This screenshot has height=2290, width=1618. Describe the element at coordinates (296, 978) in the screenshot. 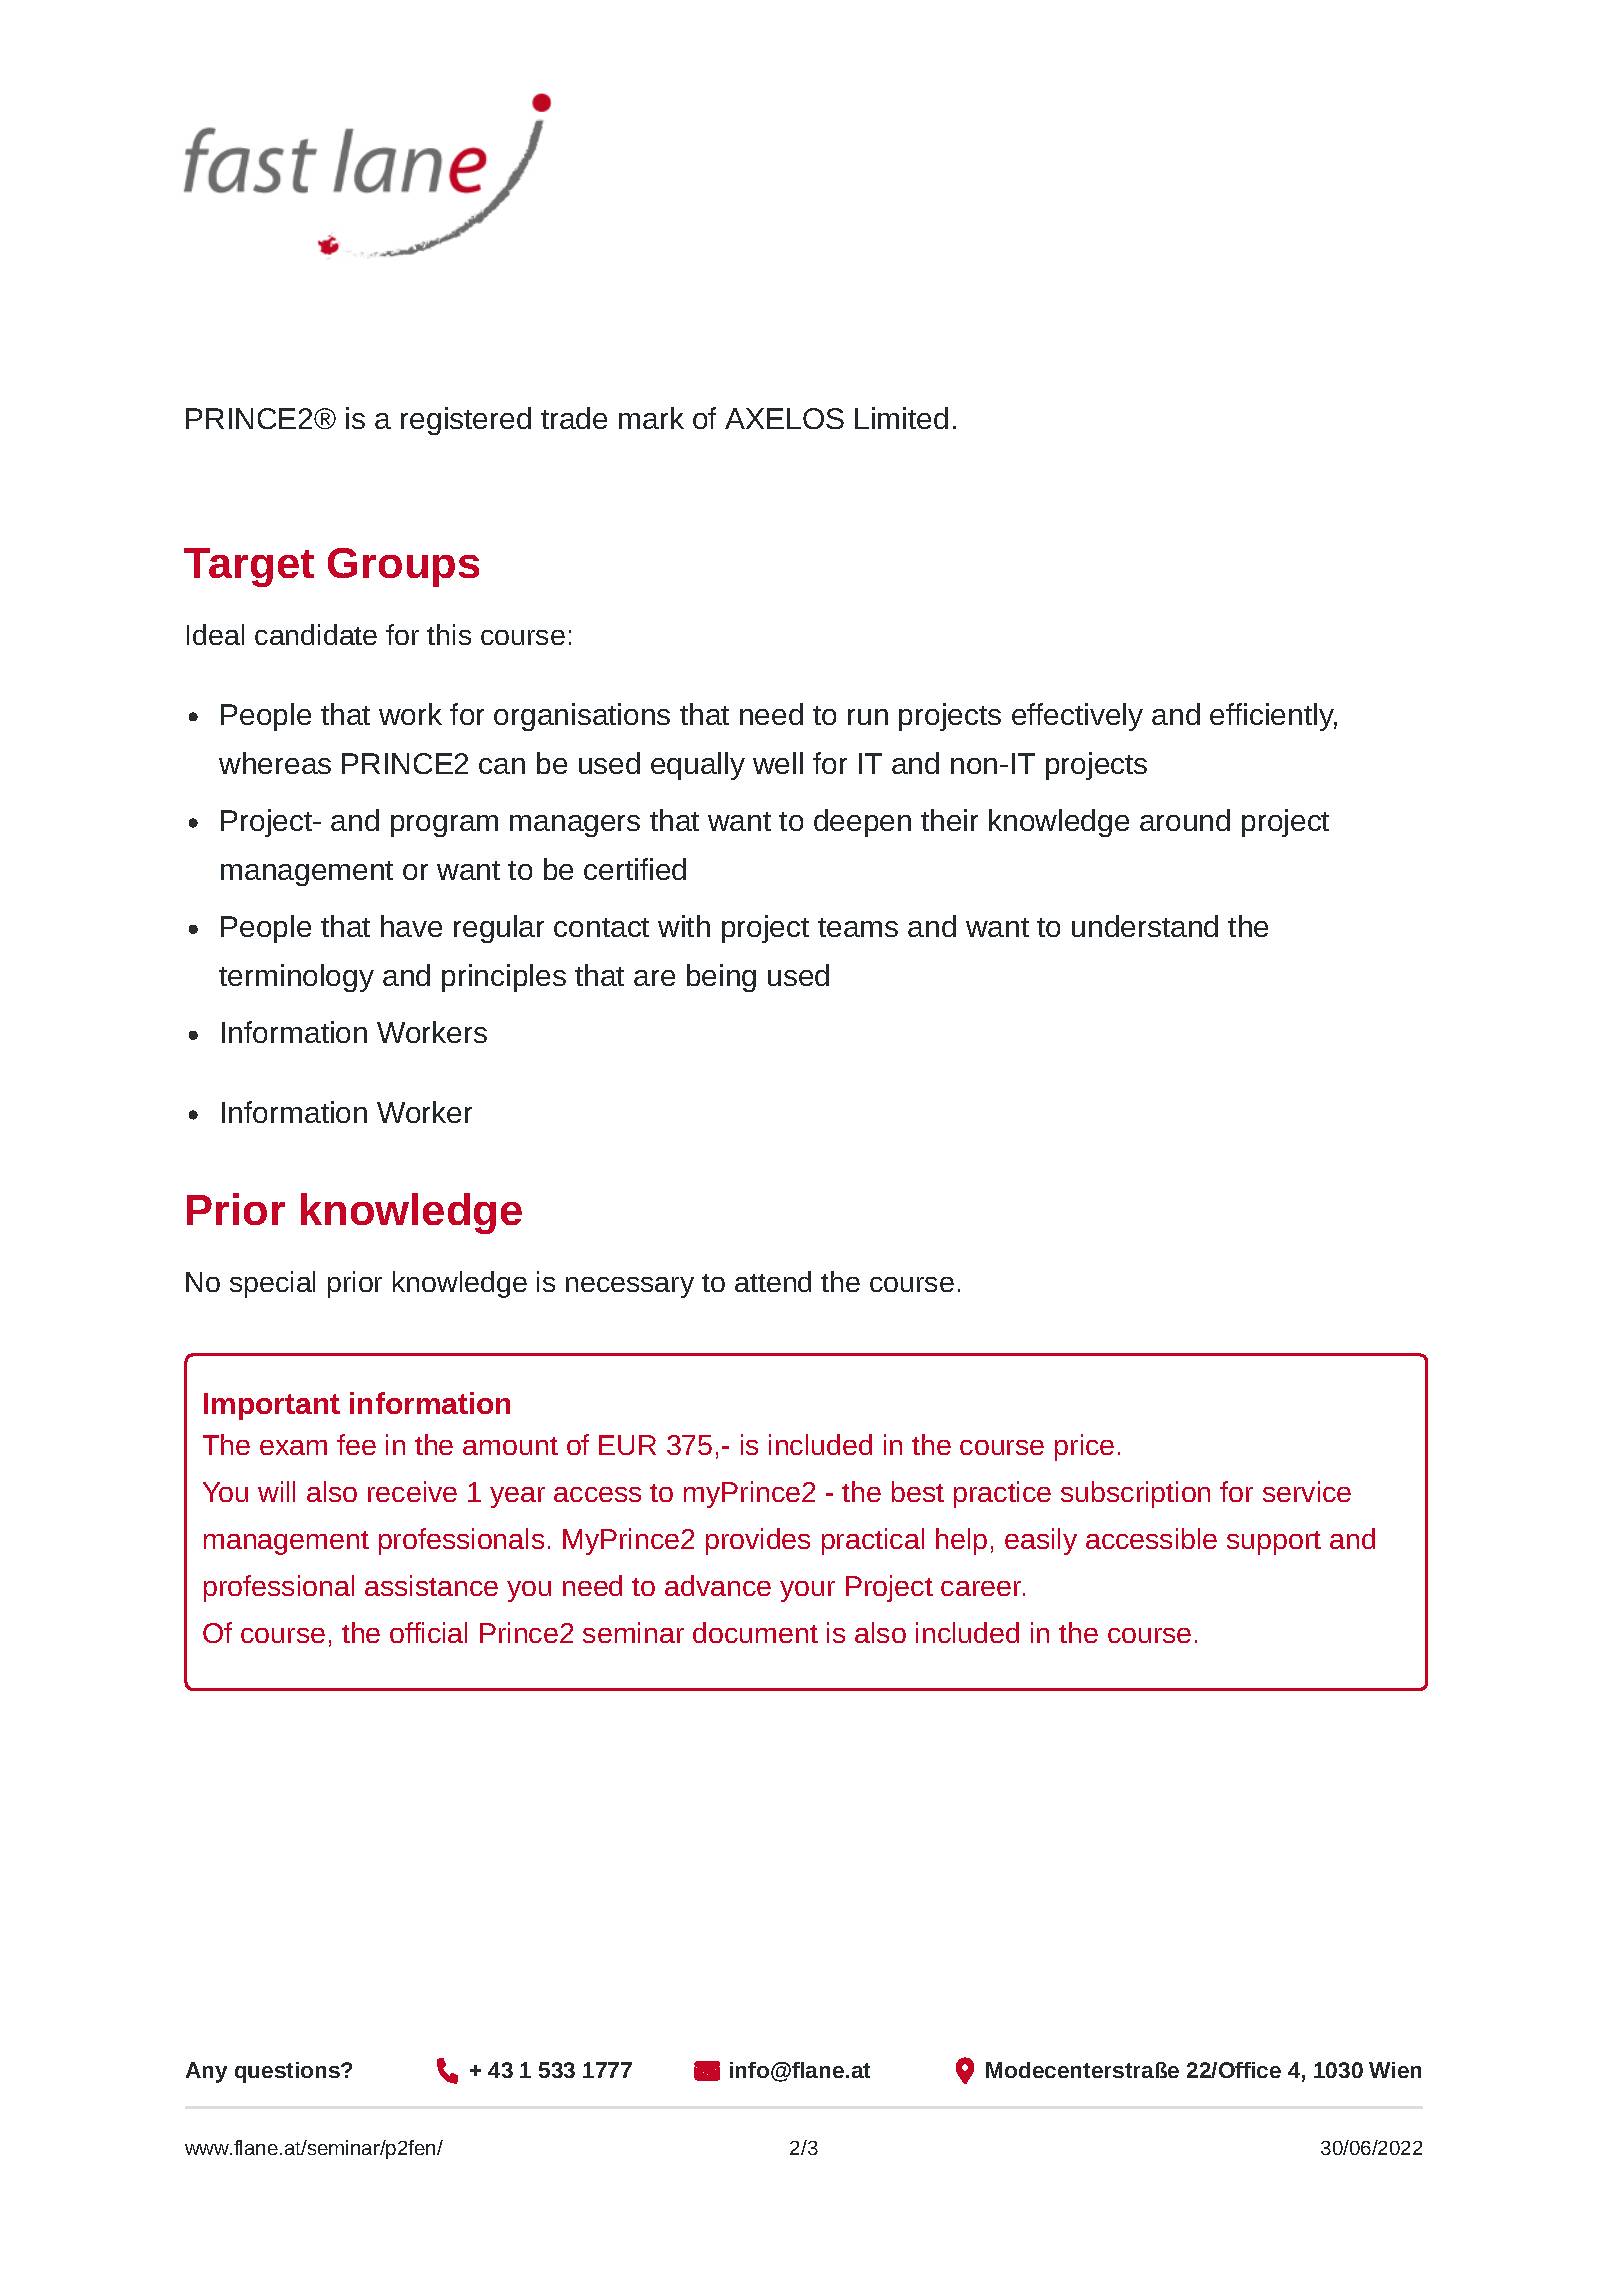

I see `terminology` at that location.
